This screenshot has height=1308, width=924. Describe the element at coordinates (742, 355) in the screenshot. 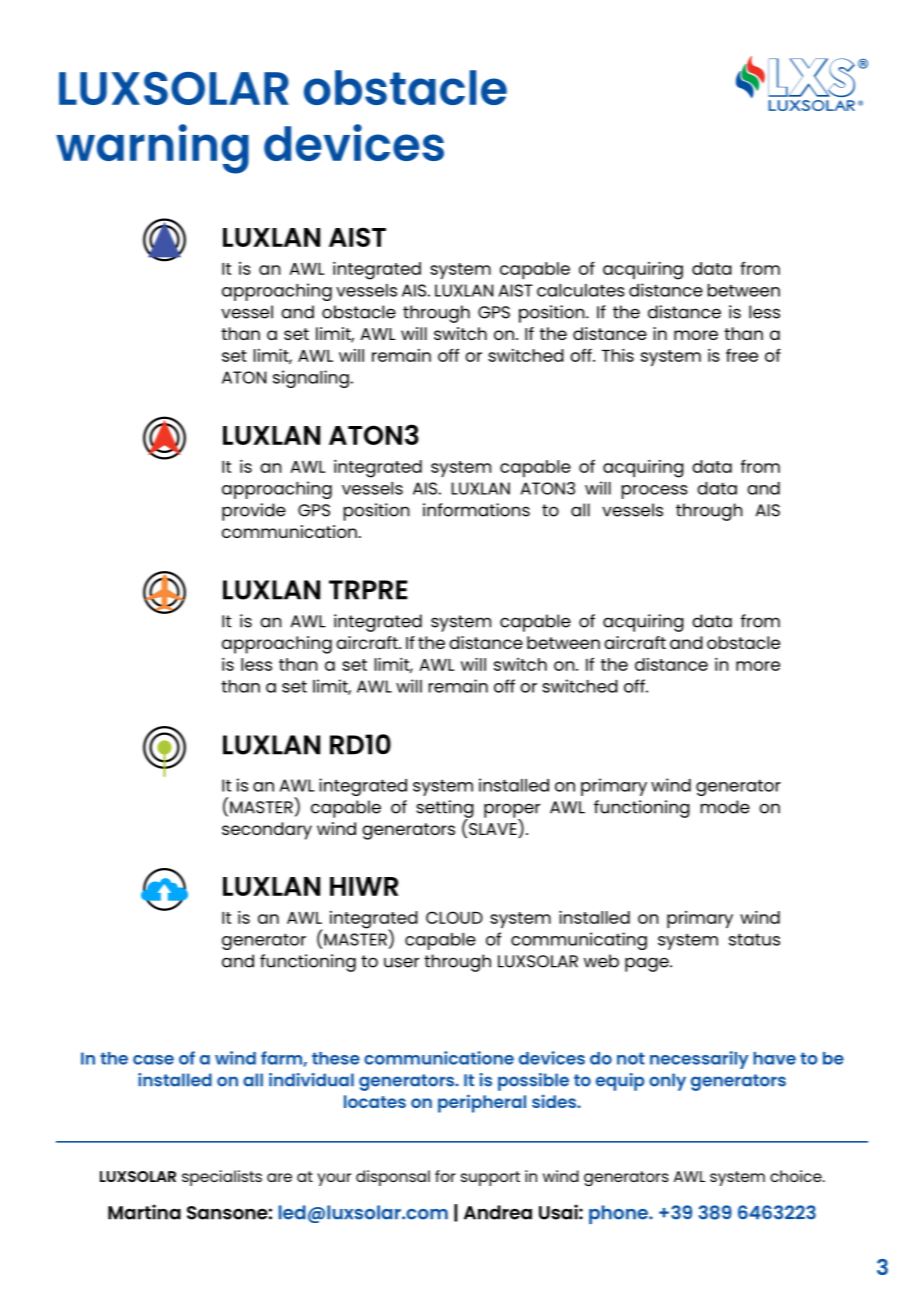

I see `free` at that location.
